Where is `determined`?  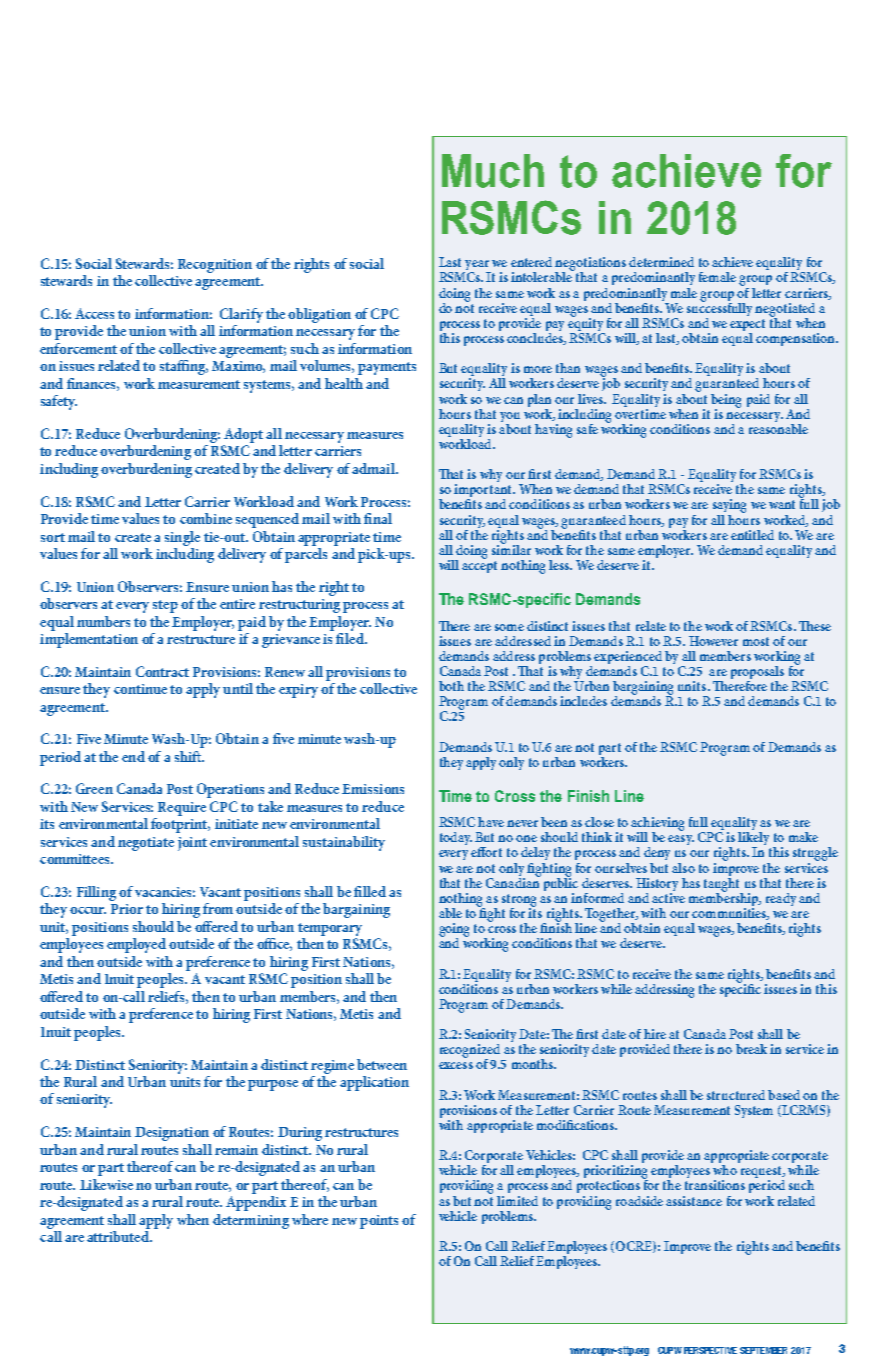
determined is located at coordinates (661, 262).
